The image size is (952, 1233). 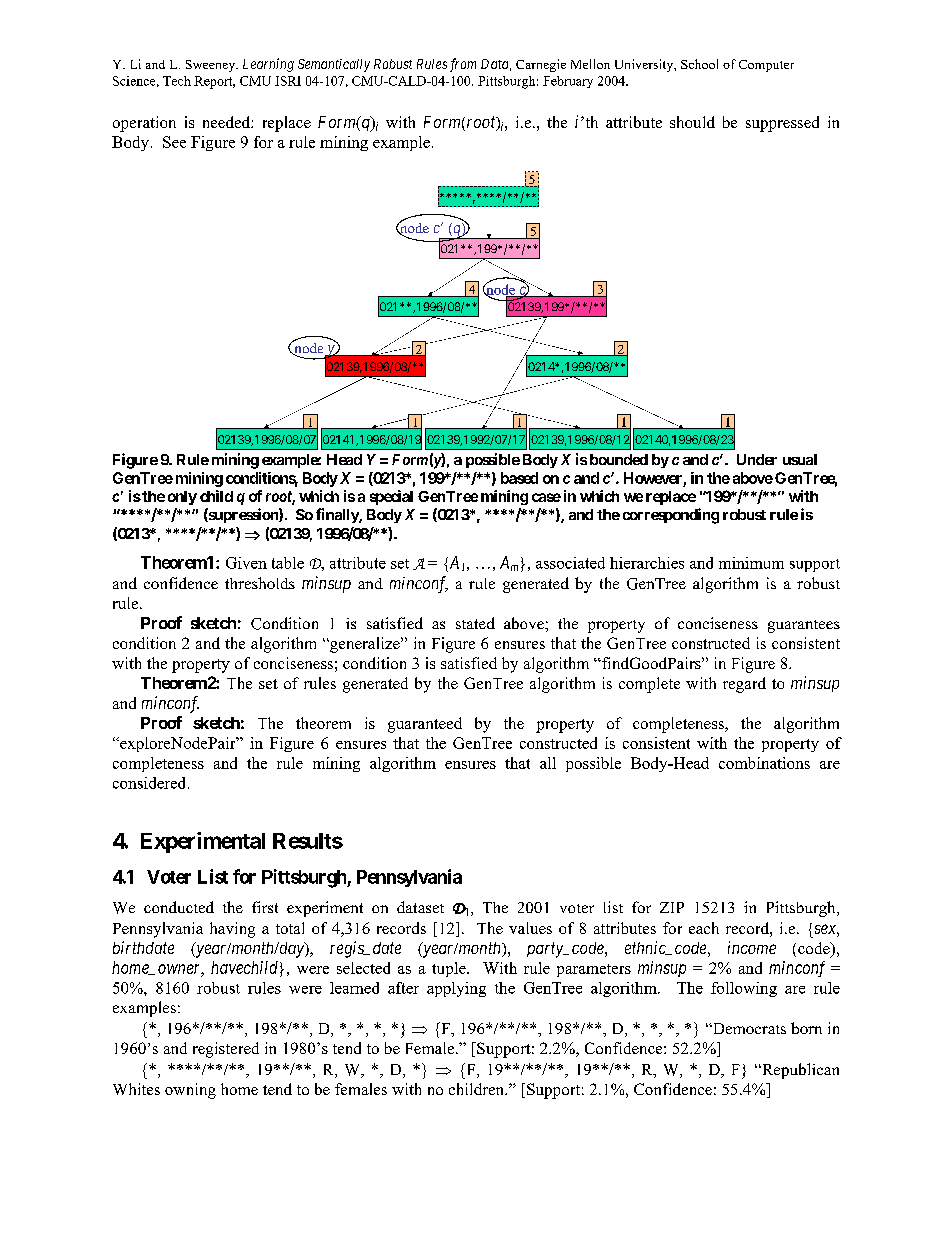 What do you see at coordinates (212, 66) in the document?
I see `Sweeney` at bounding box center [212, 66].
